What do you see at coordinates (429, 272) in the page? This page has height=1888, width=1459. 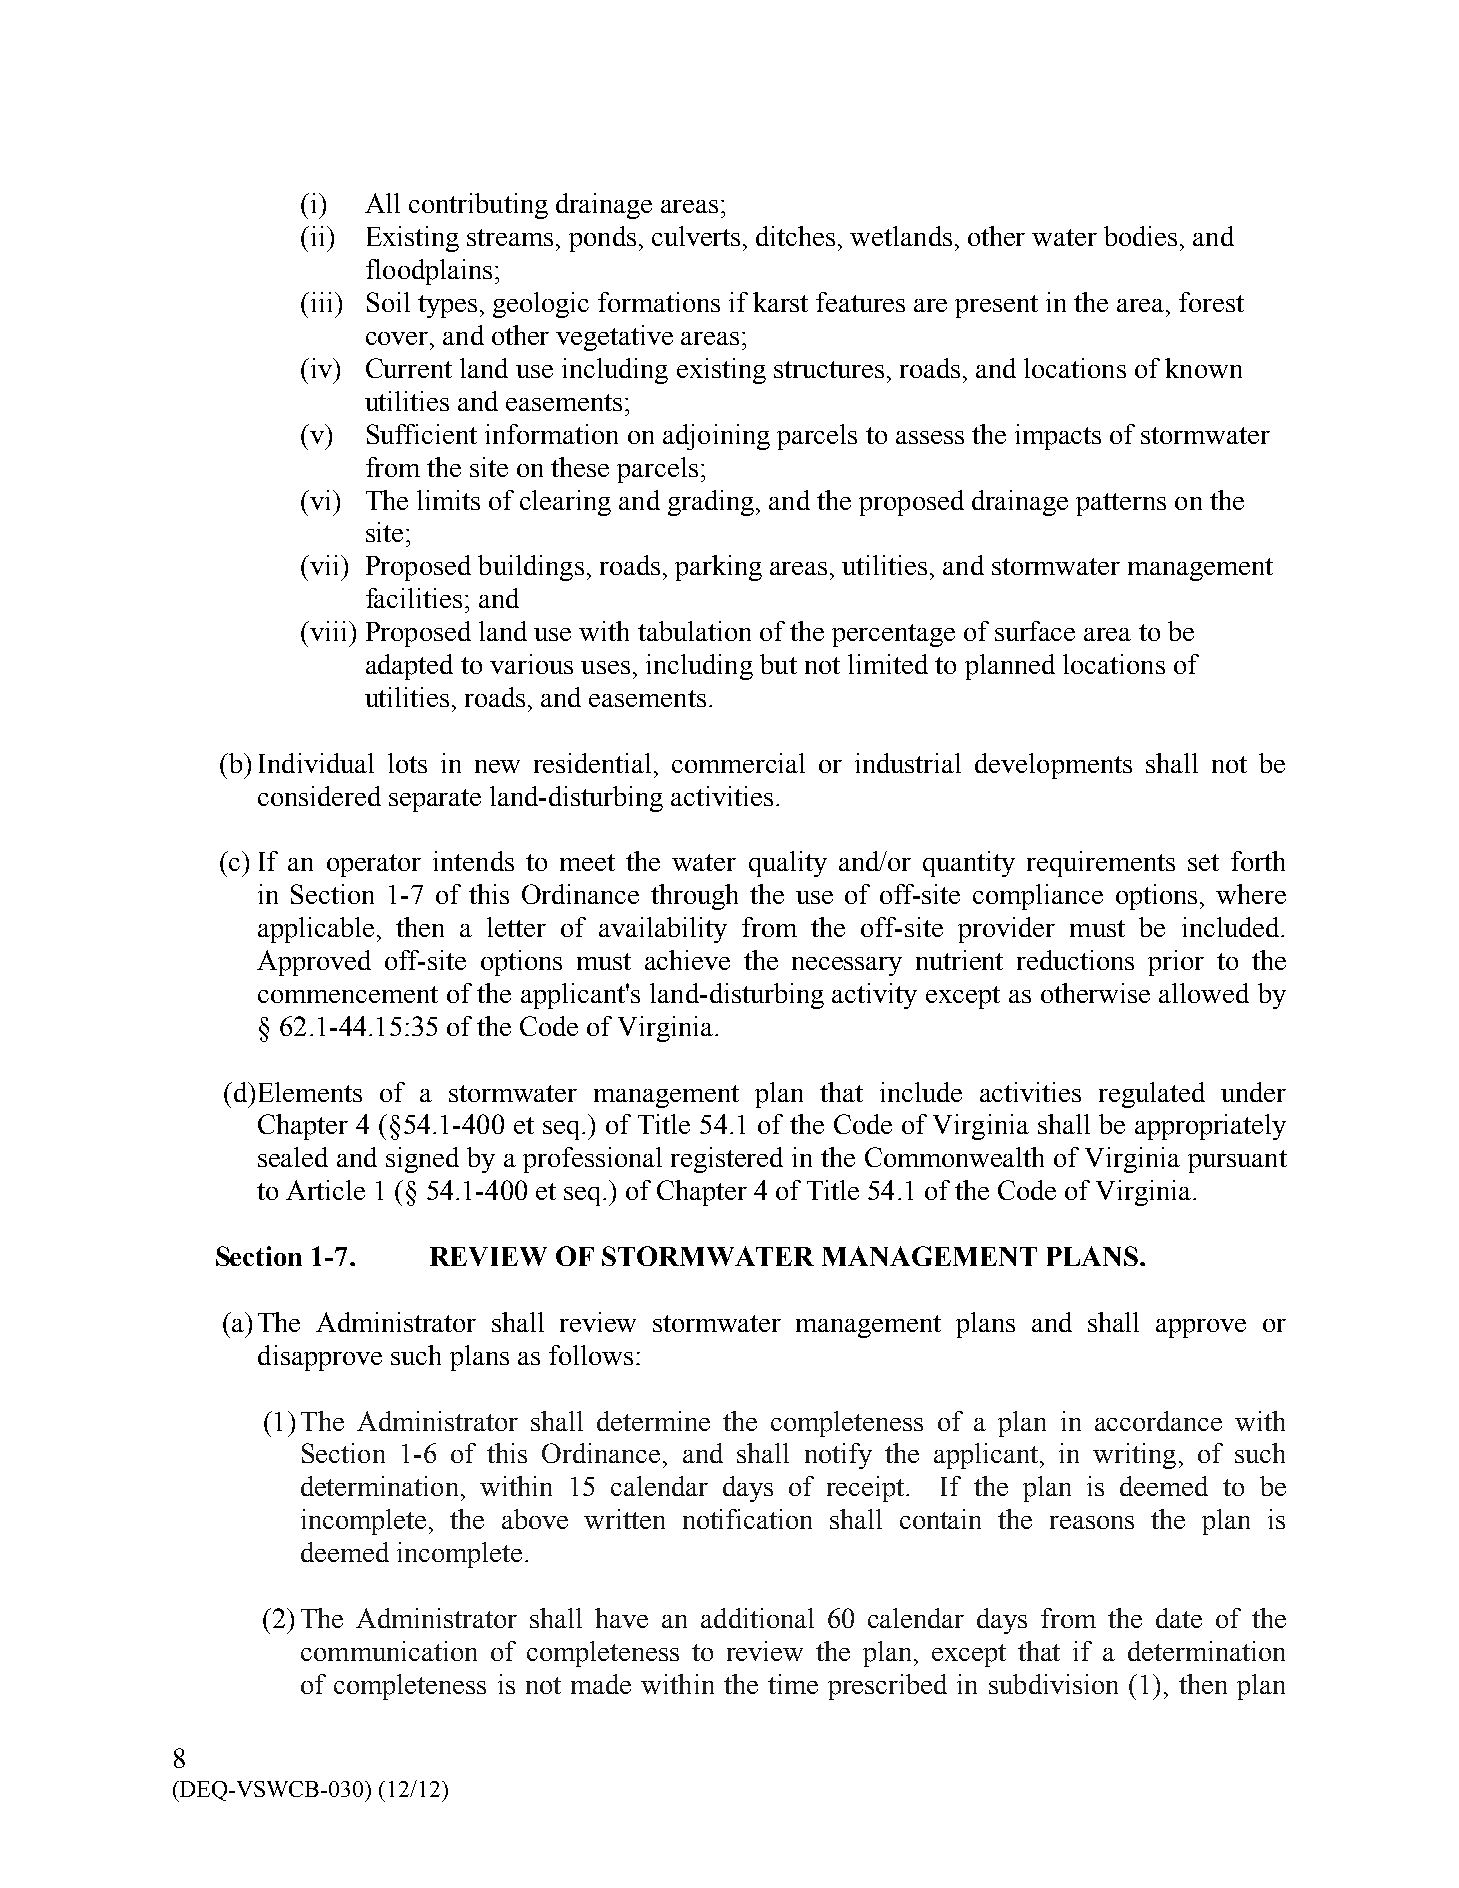 I see `floodplains` at bounding box center [429, 272].
